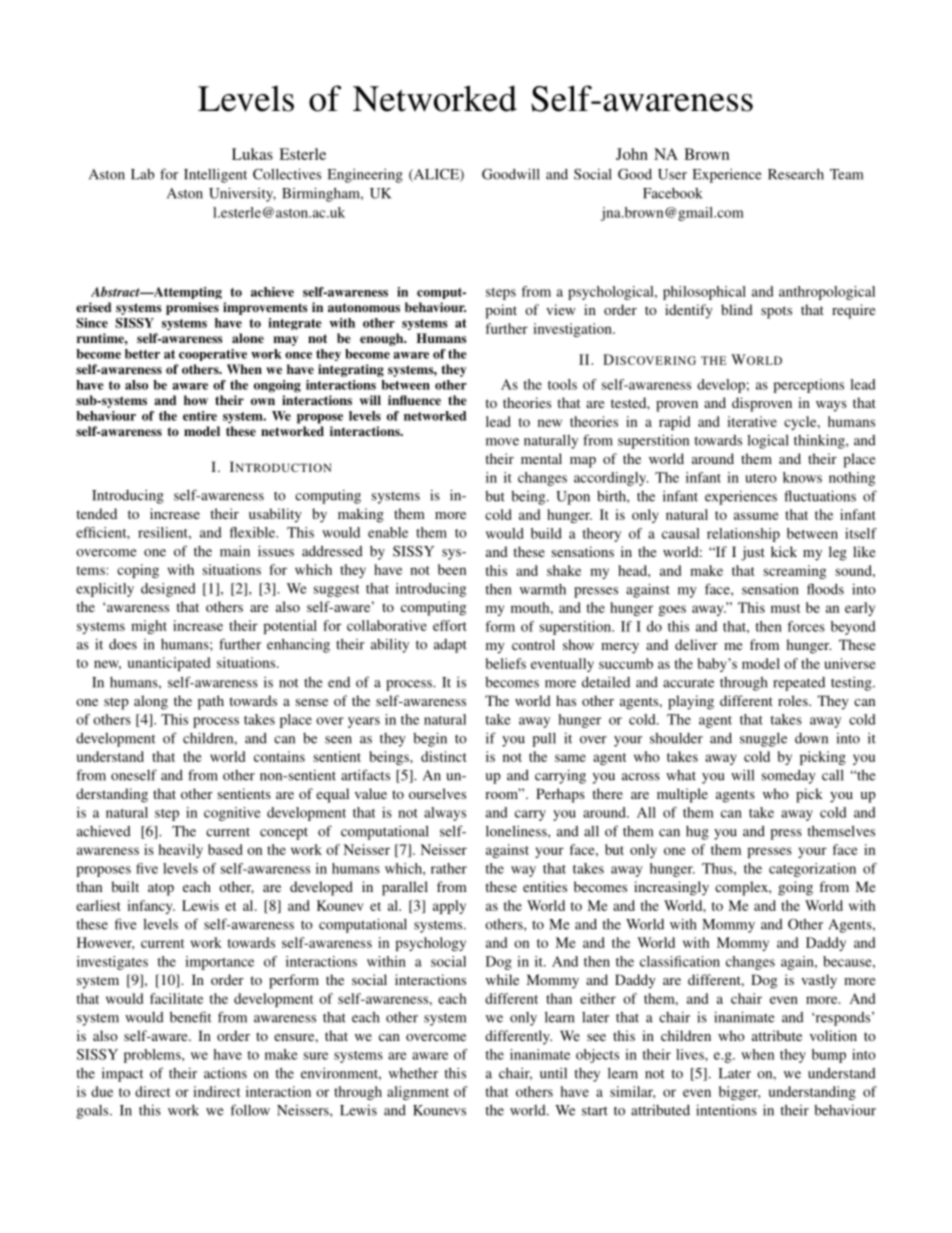  What do you see at coordinates (789, 777) in the page?
I see `someday` at bounding box center [789, 777].
